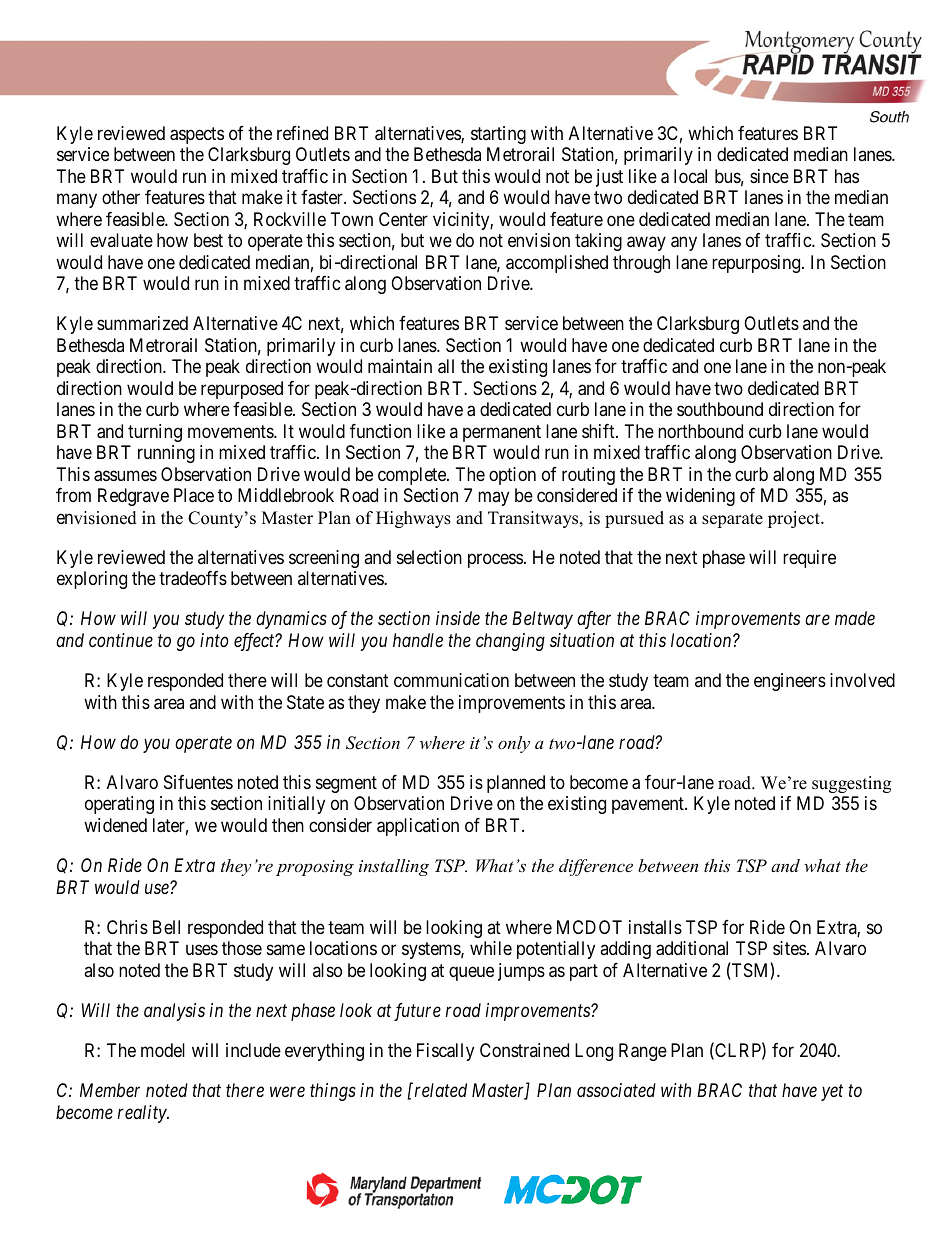  I want to click on only, so click(514, 744).
